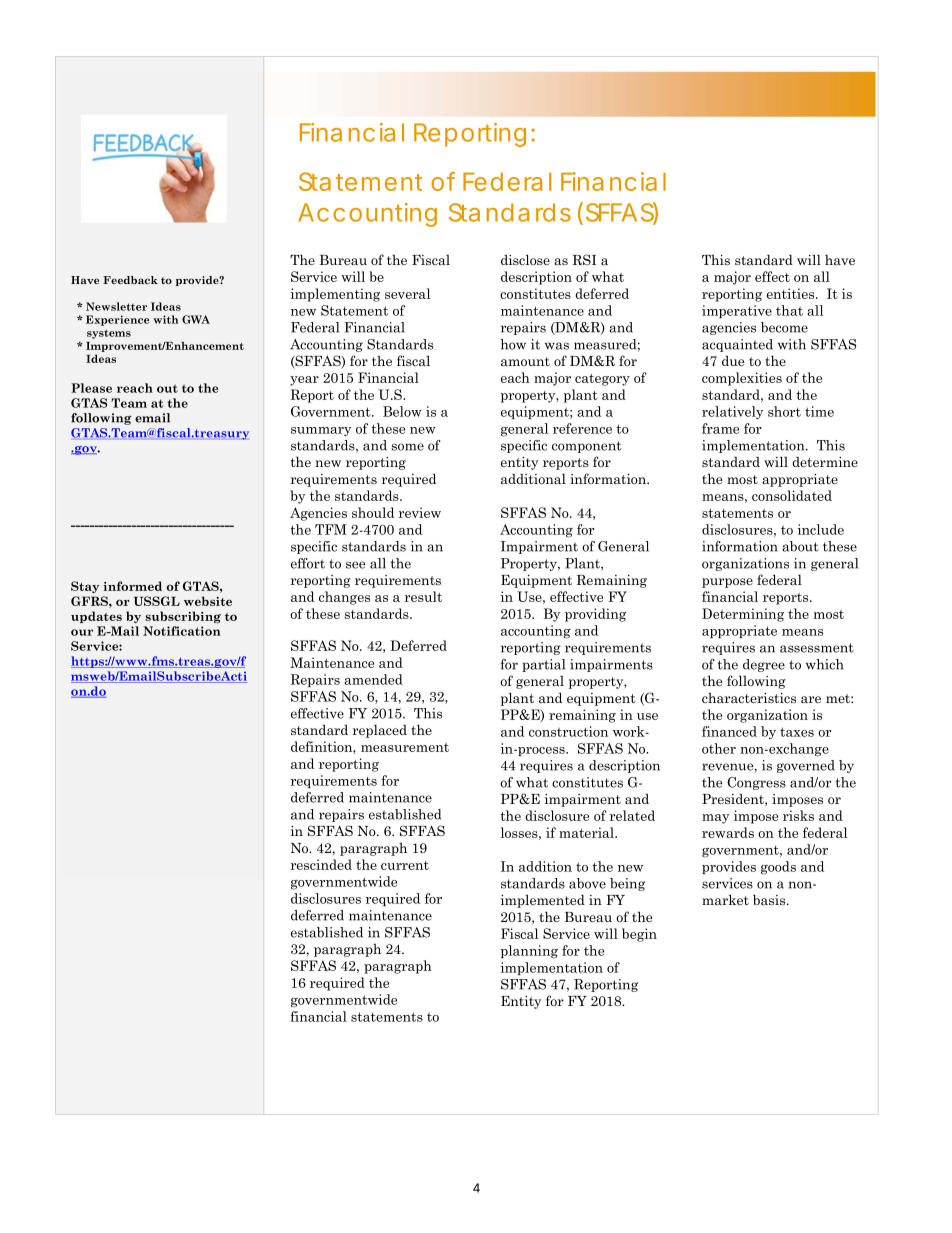 Image resolution: width=952 pixels, height=1233 pixels. I want to click on characteristics, so click(749, 698).
